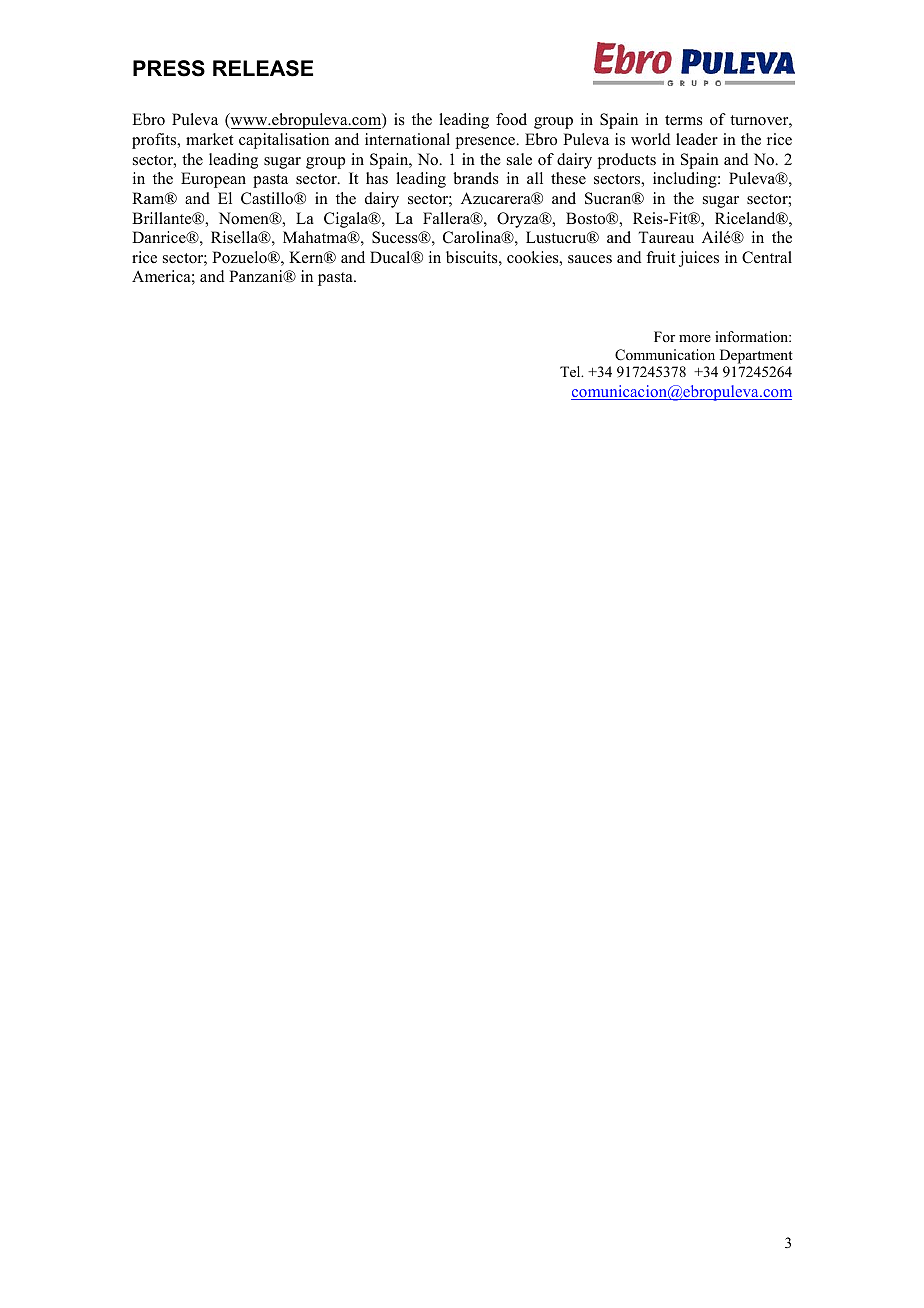 The image size is (924, 1308). I want to click on Communication, so click(665, 355).
